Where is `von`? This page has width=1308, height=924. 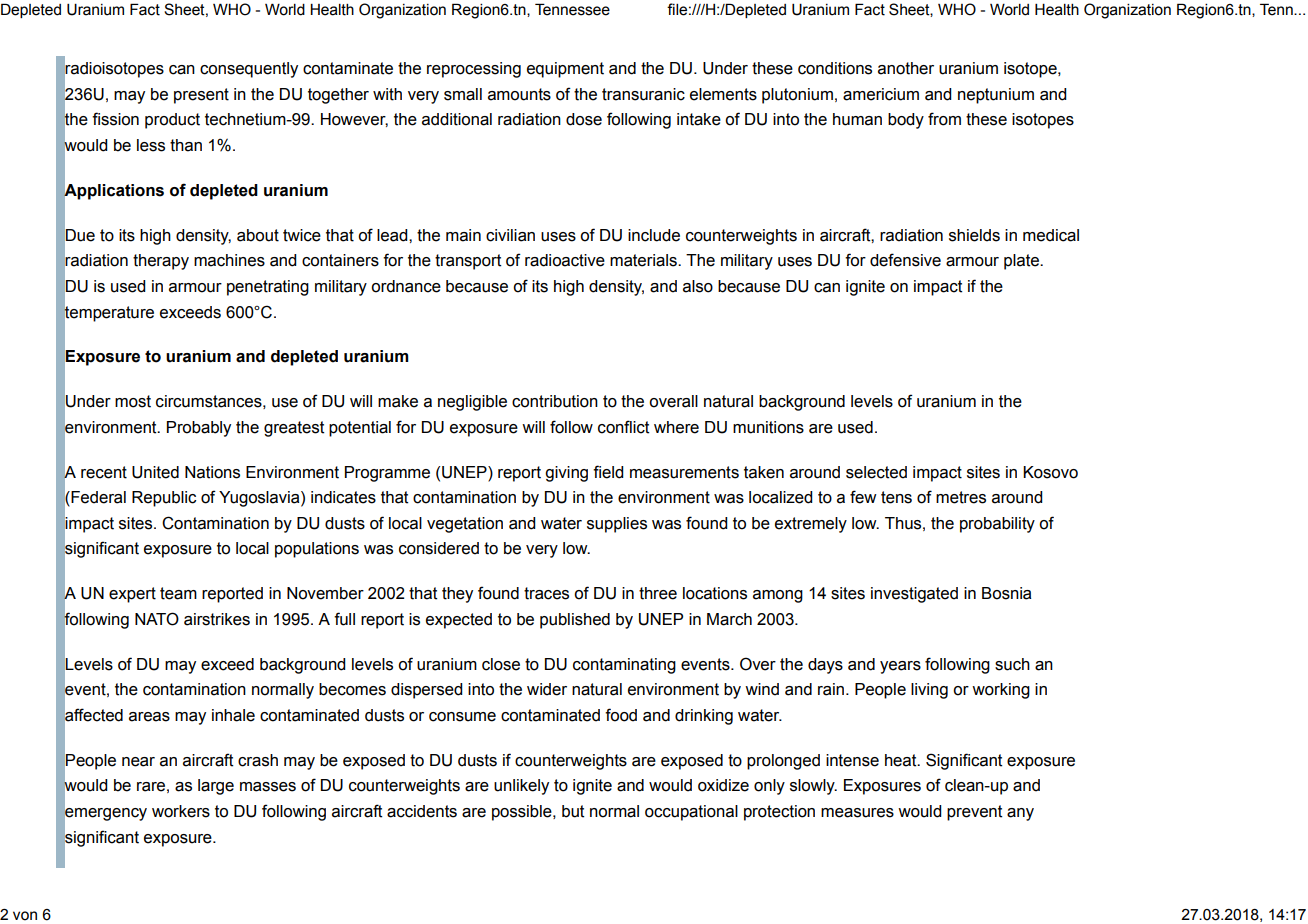
von is located at coordinates (25, 916).
